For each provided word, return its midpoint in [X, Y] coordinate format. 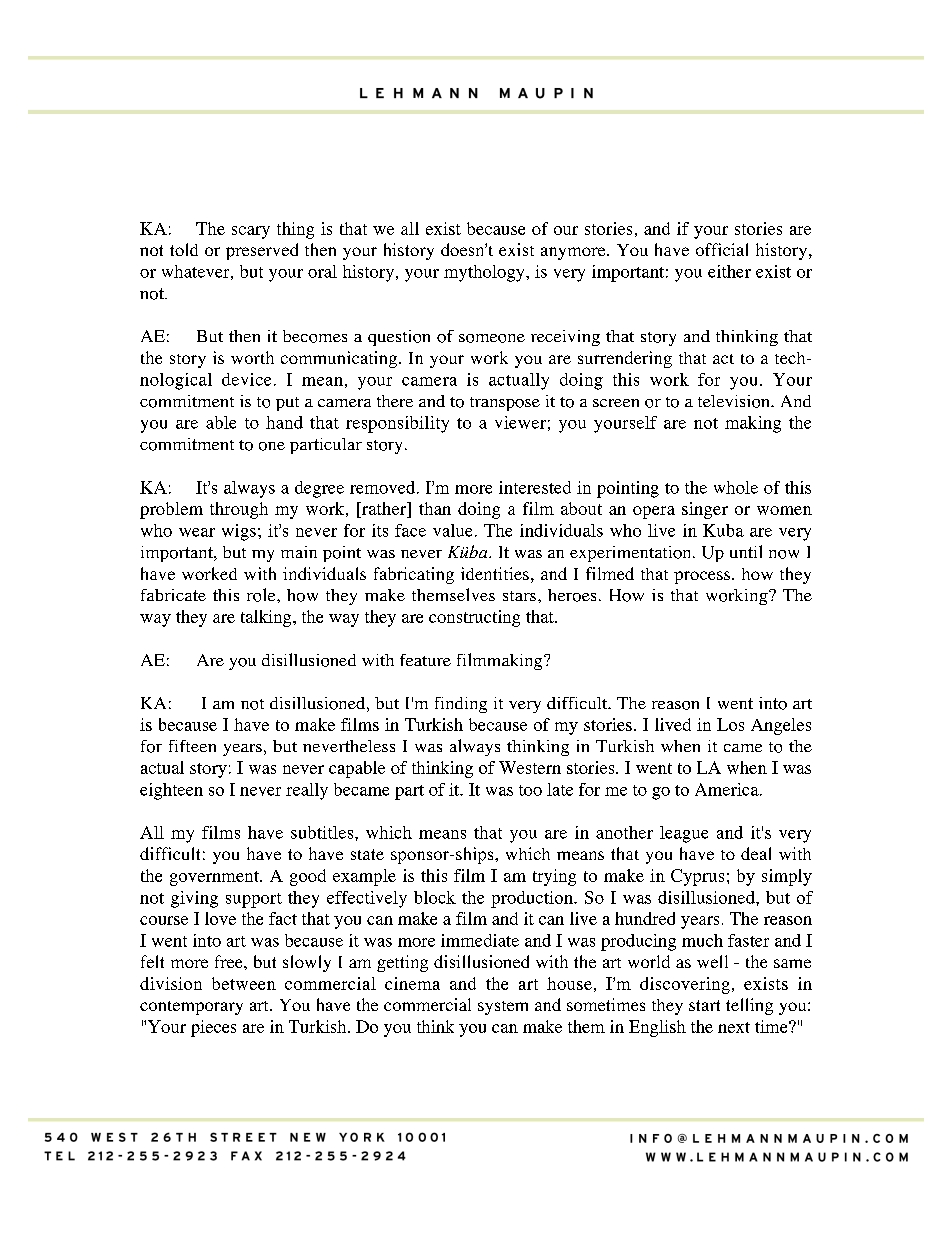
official [722, 249]
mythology [485, 273]
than [435, 508]
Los [730, 724]
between [244, 983]
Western [530, 767]
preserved [262, 251]
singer [705, 510]
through [239, 510]
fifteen [192, 746]
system [503, 1008]
